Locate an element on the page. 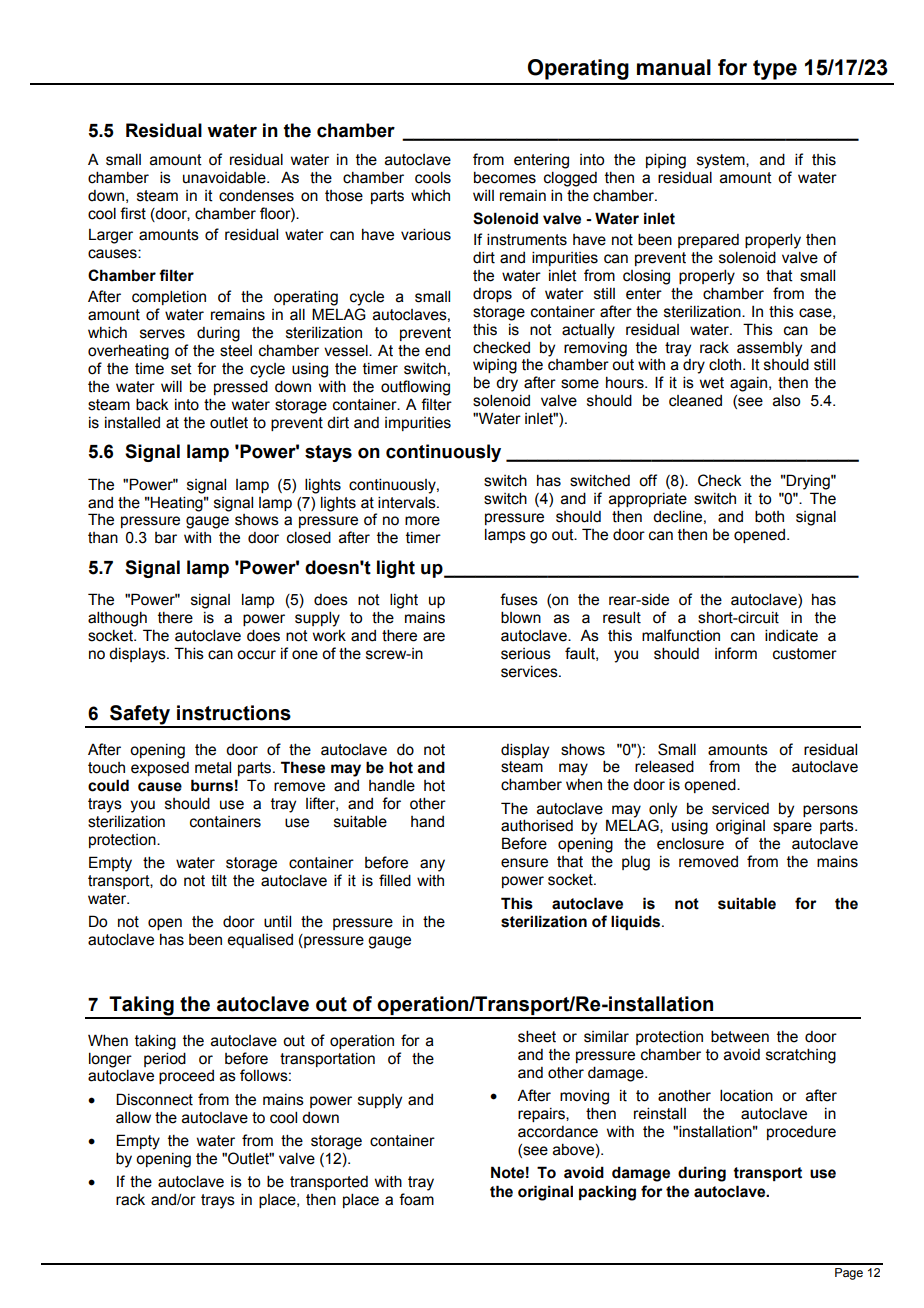 Image resolution: width=924 pixels, height=1308 pixels. more is located at coordinates (422, 521).
